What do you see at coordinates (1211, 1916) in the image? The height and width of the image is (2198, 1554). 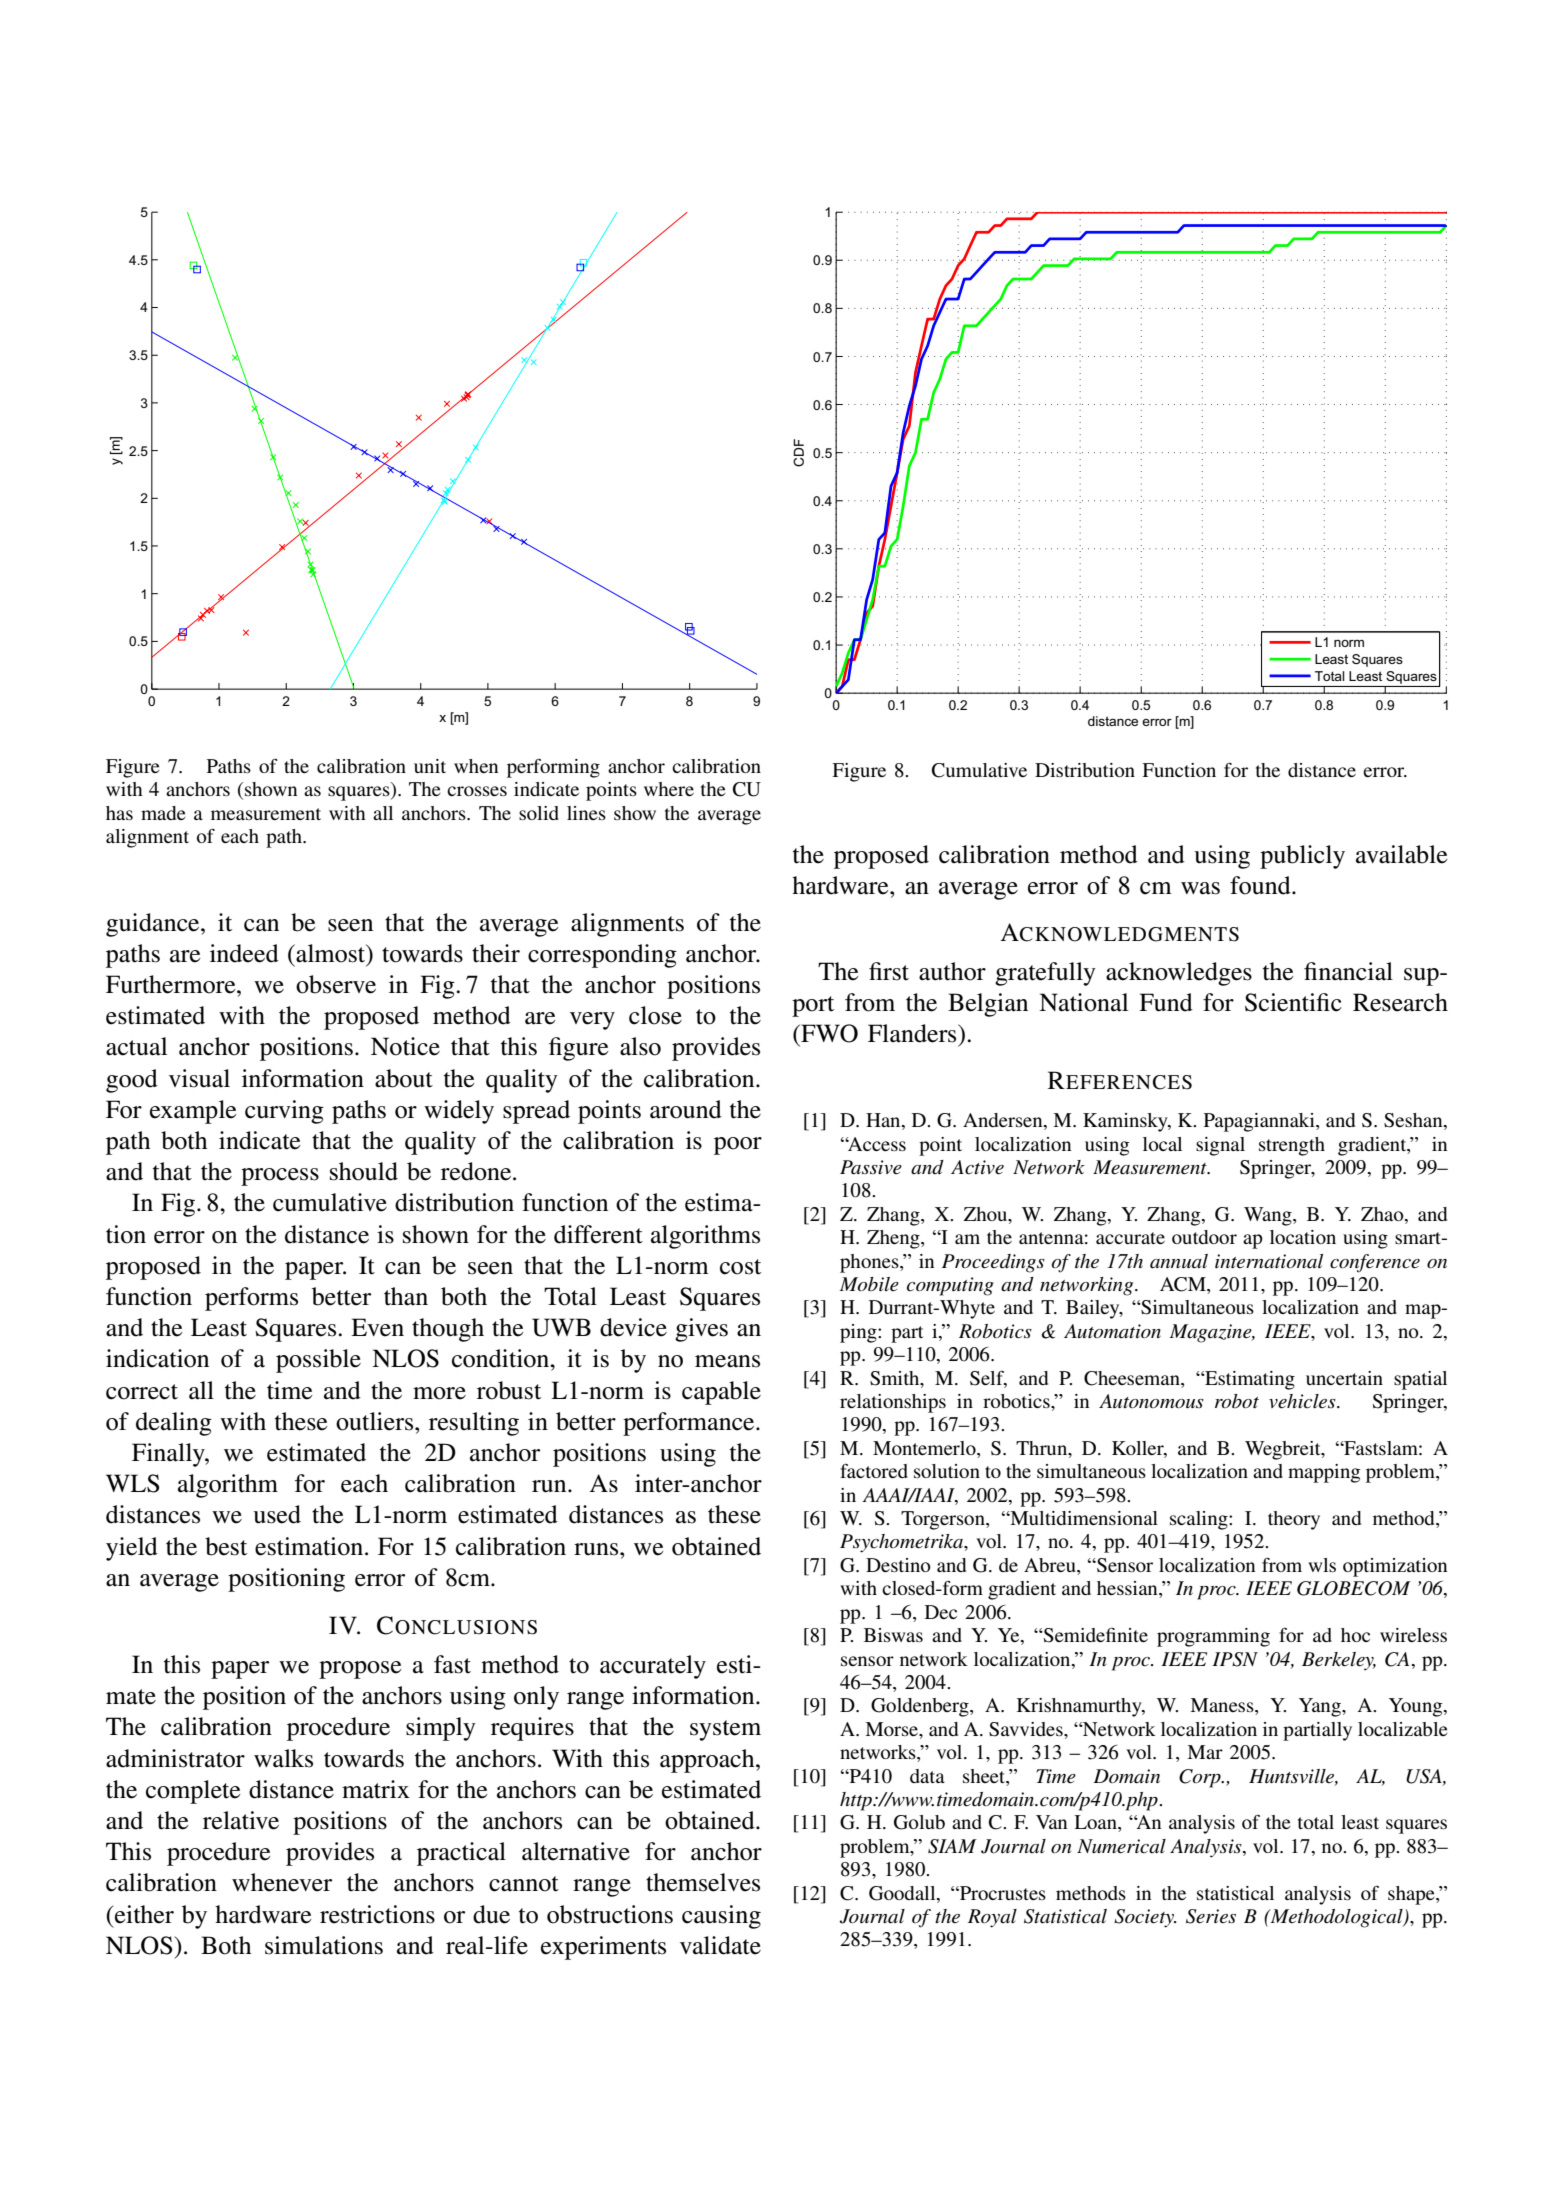 I see `Series` at bounding box center [1211, 1916].
